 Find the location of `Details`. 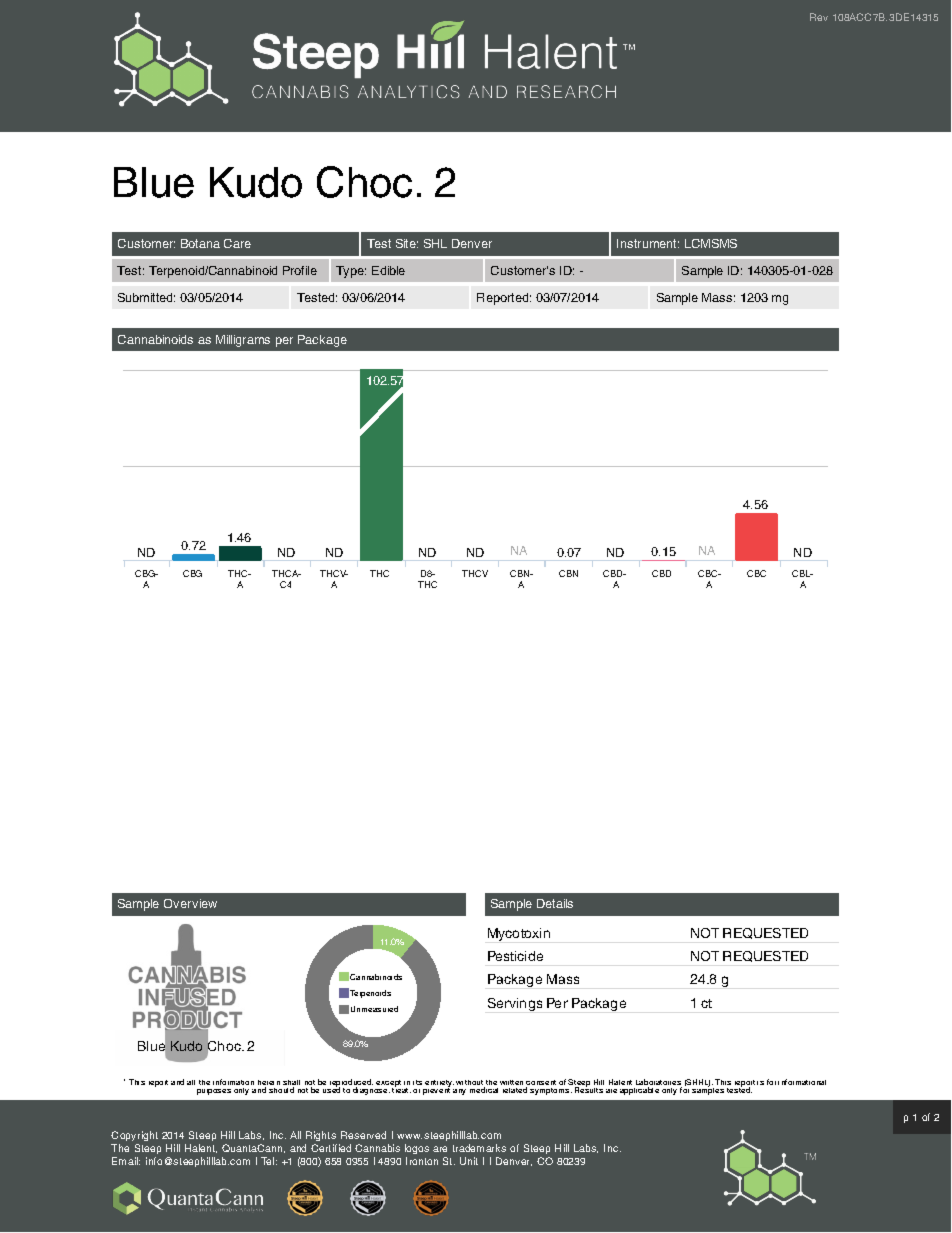

Details is located at coordinates (555, 903).
